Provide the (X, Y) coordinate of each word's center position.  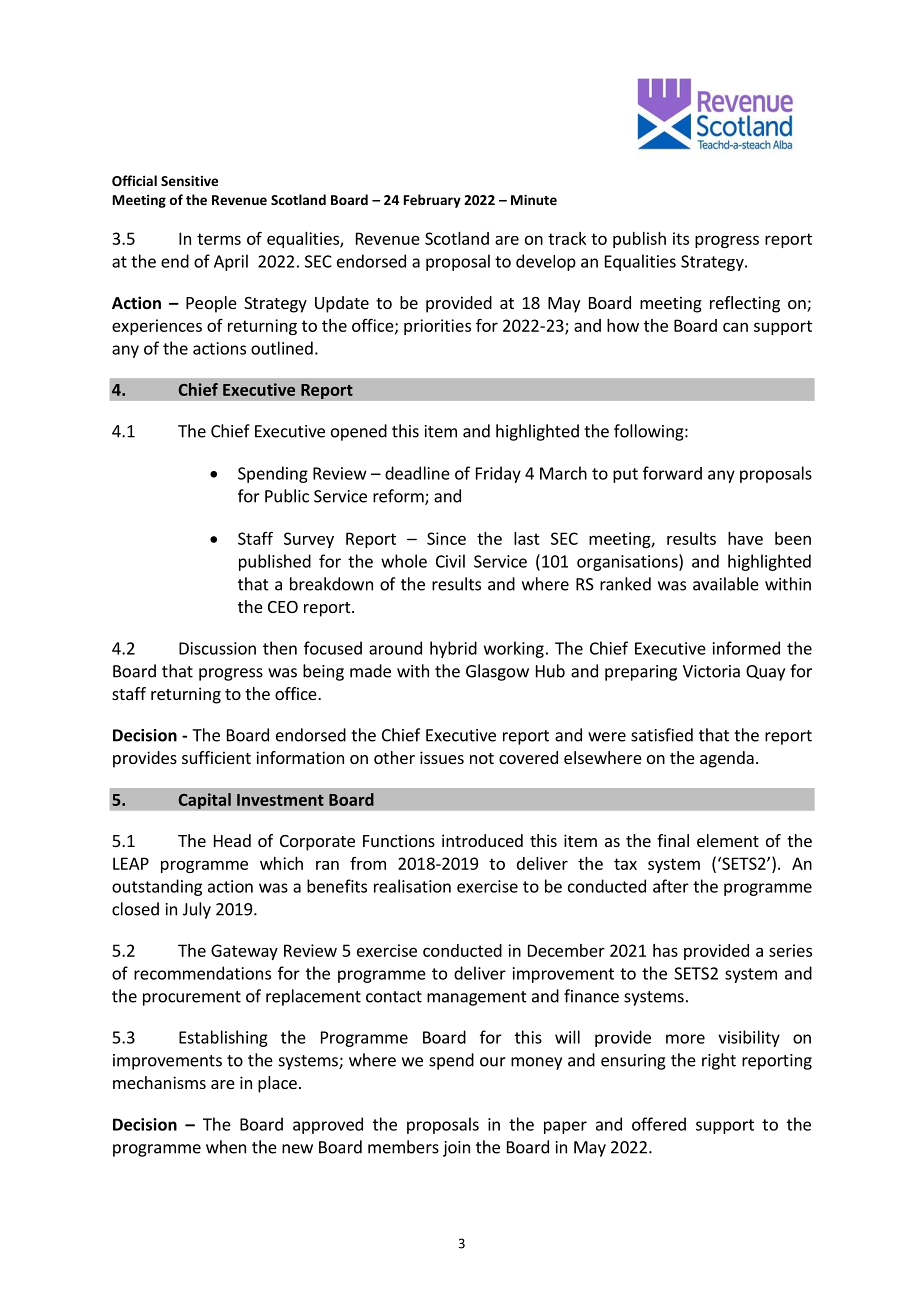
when (226, 1147)
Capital (204, 801)
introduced (482, 840)
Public (287, 496)
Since (446, 538)
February (432, 201)
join (456, 1149)
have (745, 538)
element (728, 840)
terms (219, 239)
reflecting (745, 304)
